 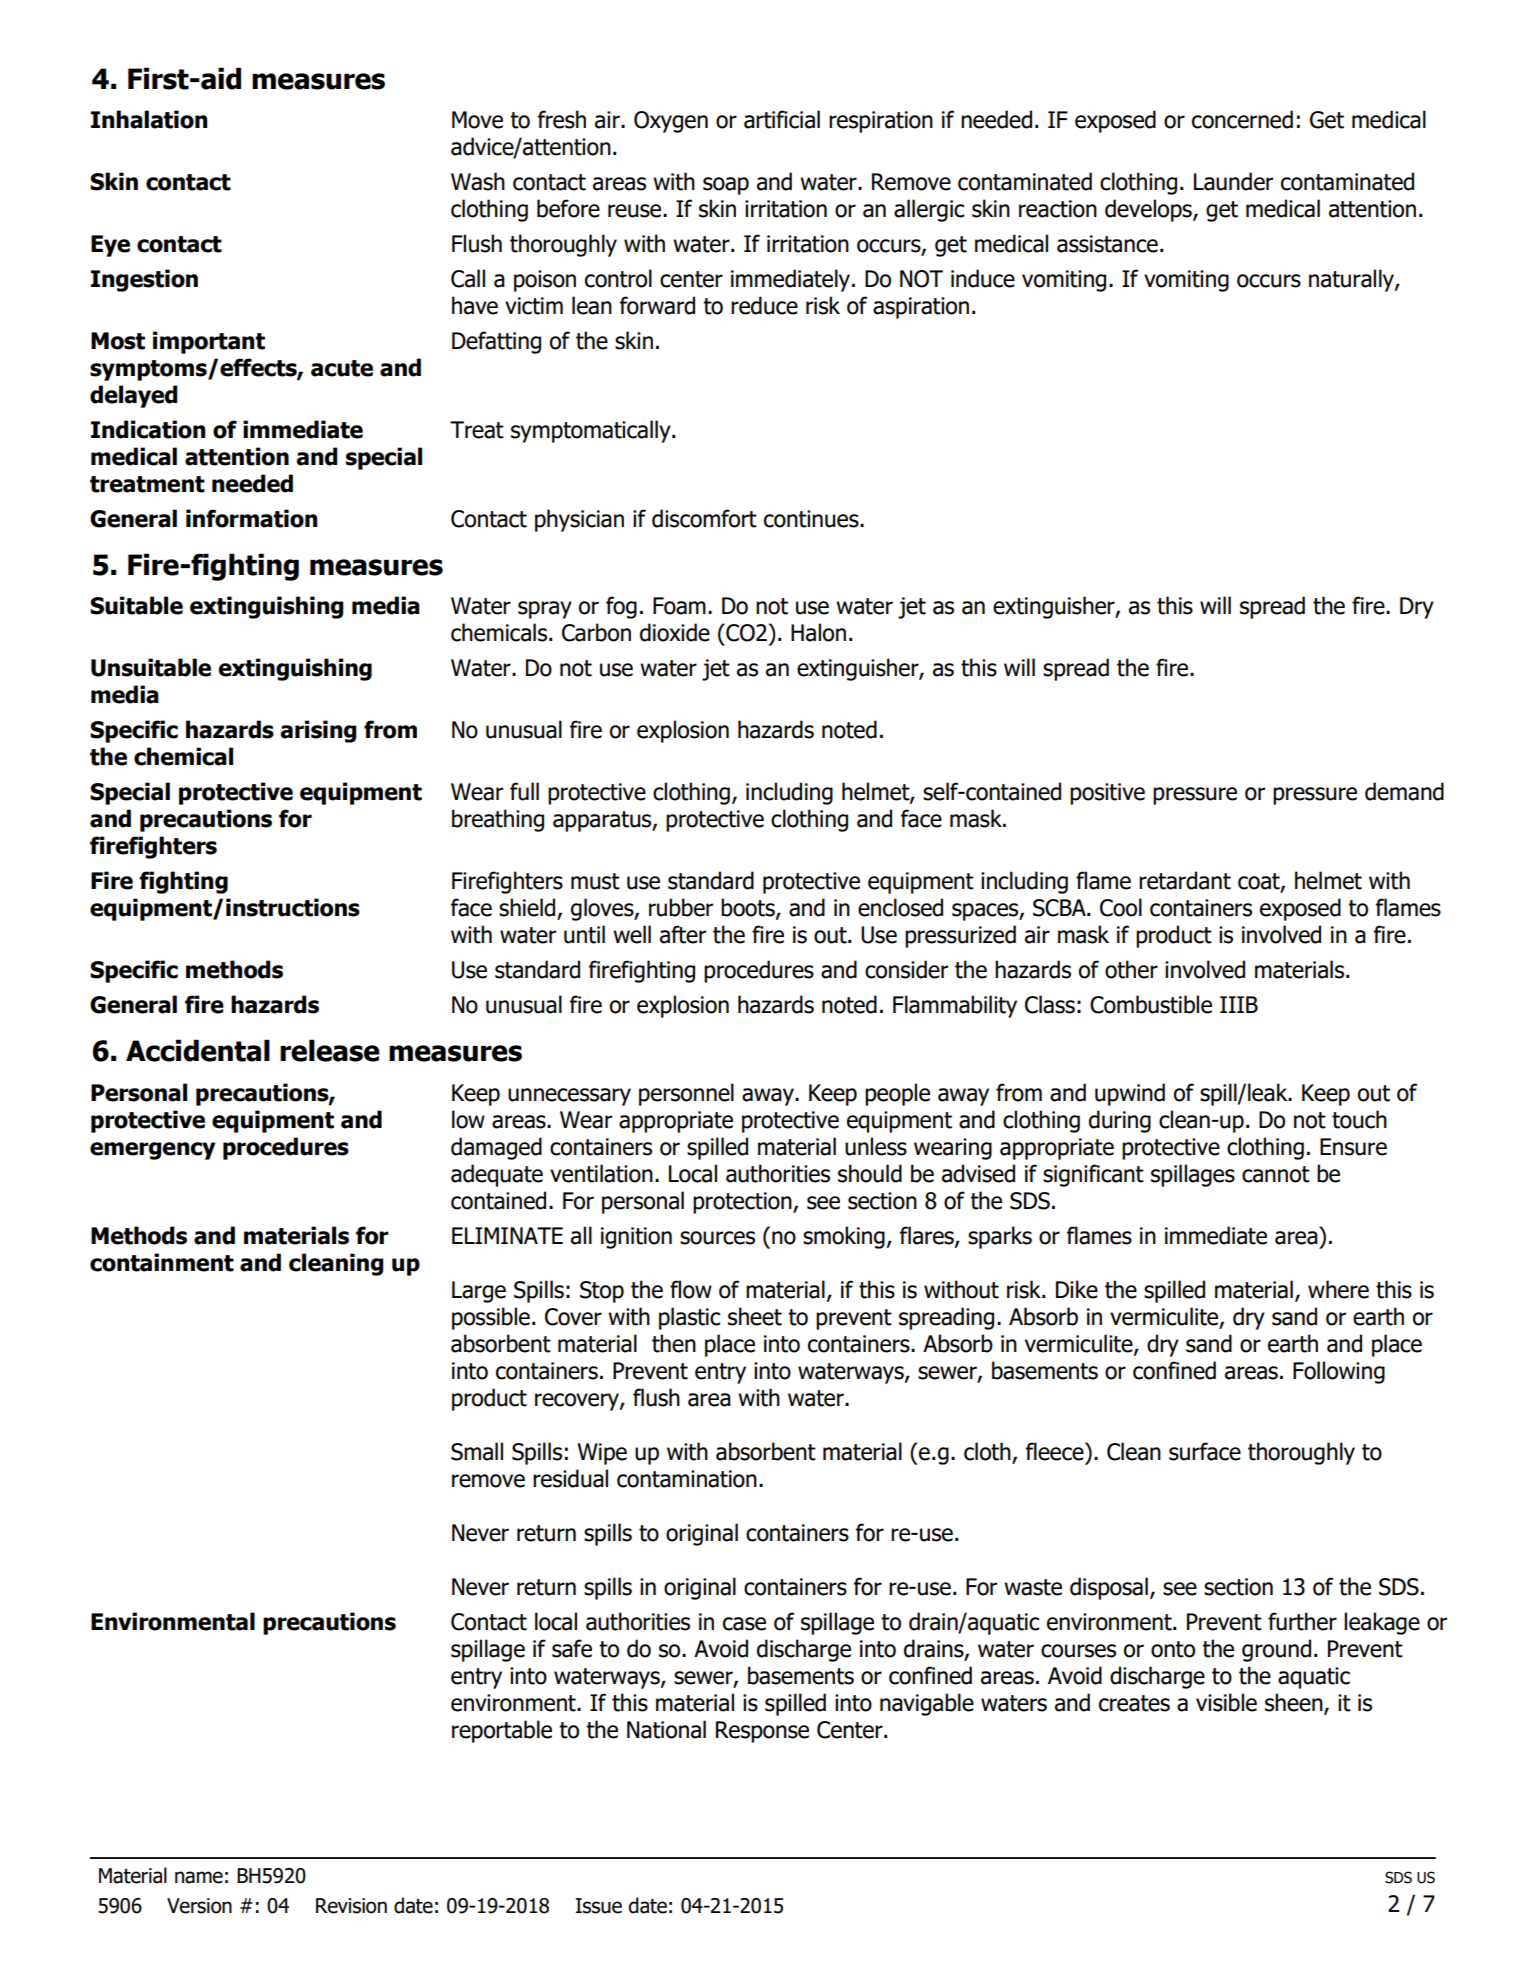 What do you see at coordinates (162, 1262) in the image?
I see `containment` at bounding box center [162, 1262].
